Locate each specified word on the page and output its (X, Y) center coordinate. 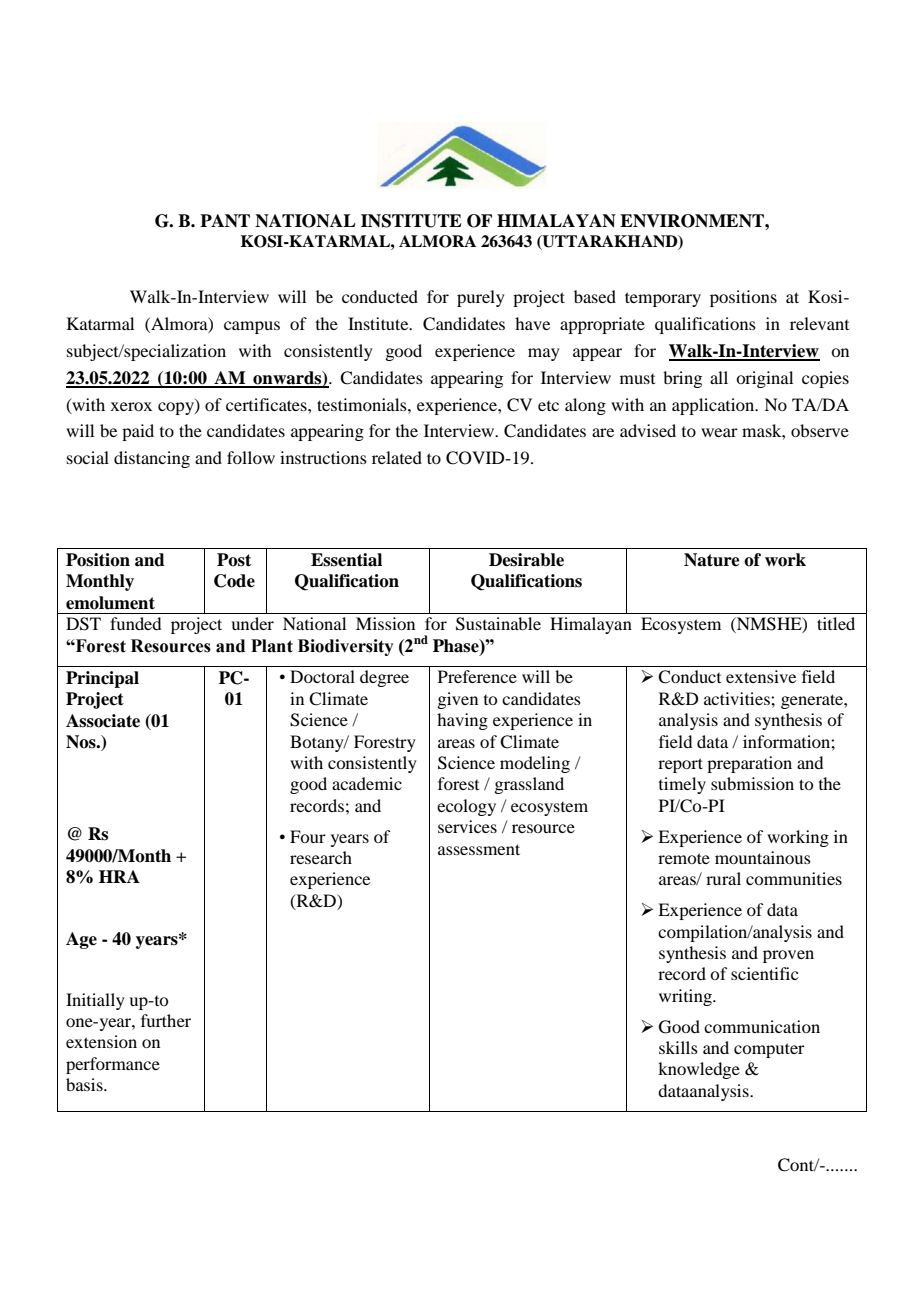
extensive (761, 676)
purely (481, 298)
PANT (225, 220)
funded (135, 623)
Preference (477, 676)
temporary (663, 299)
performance (113, 1065)
